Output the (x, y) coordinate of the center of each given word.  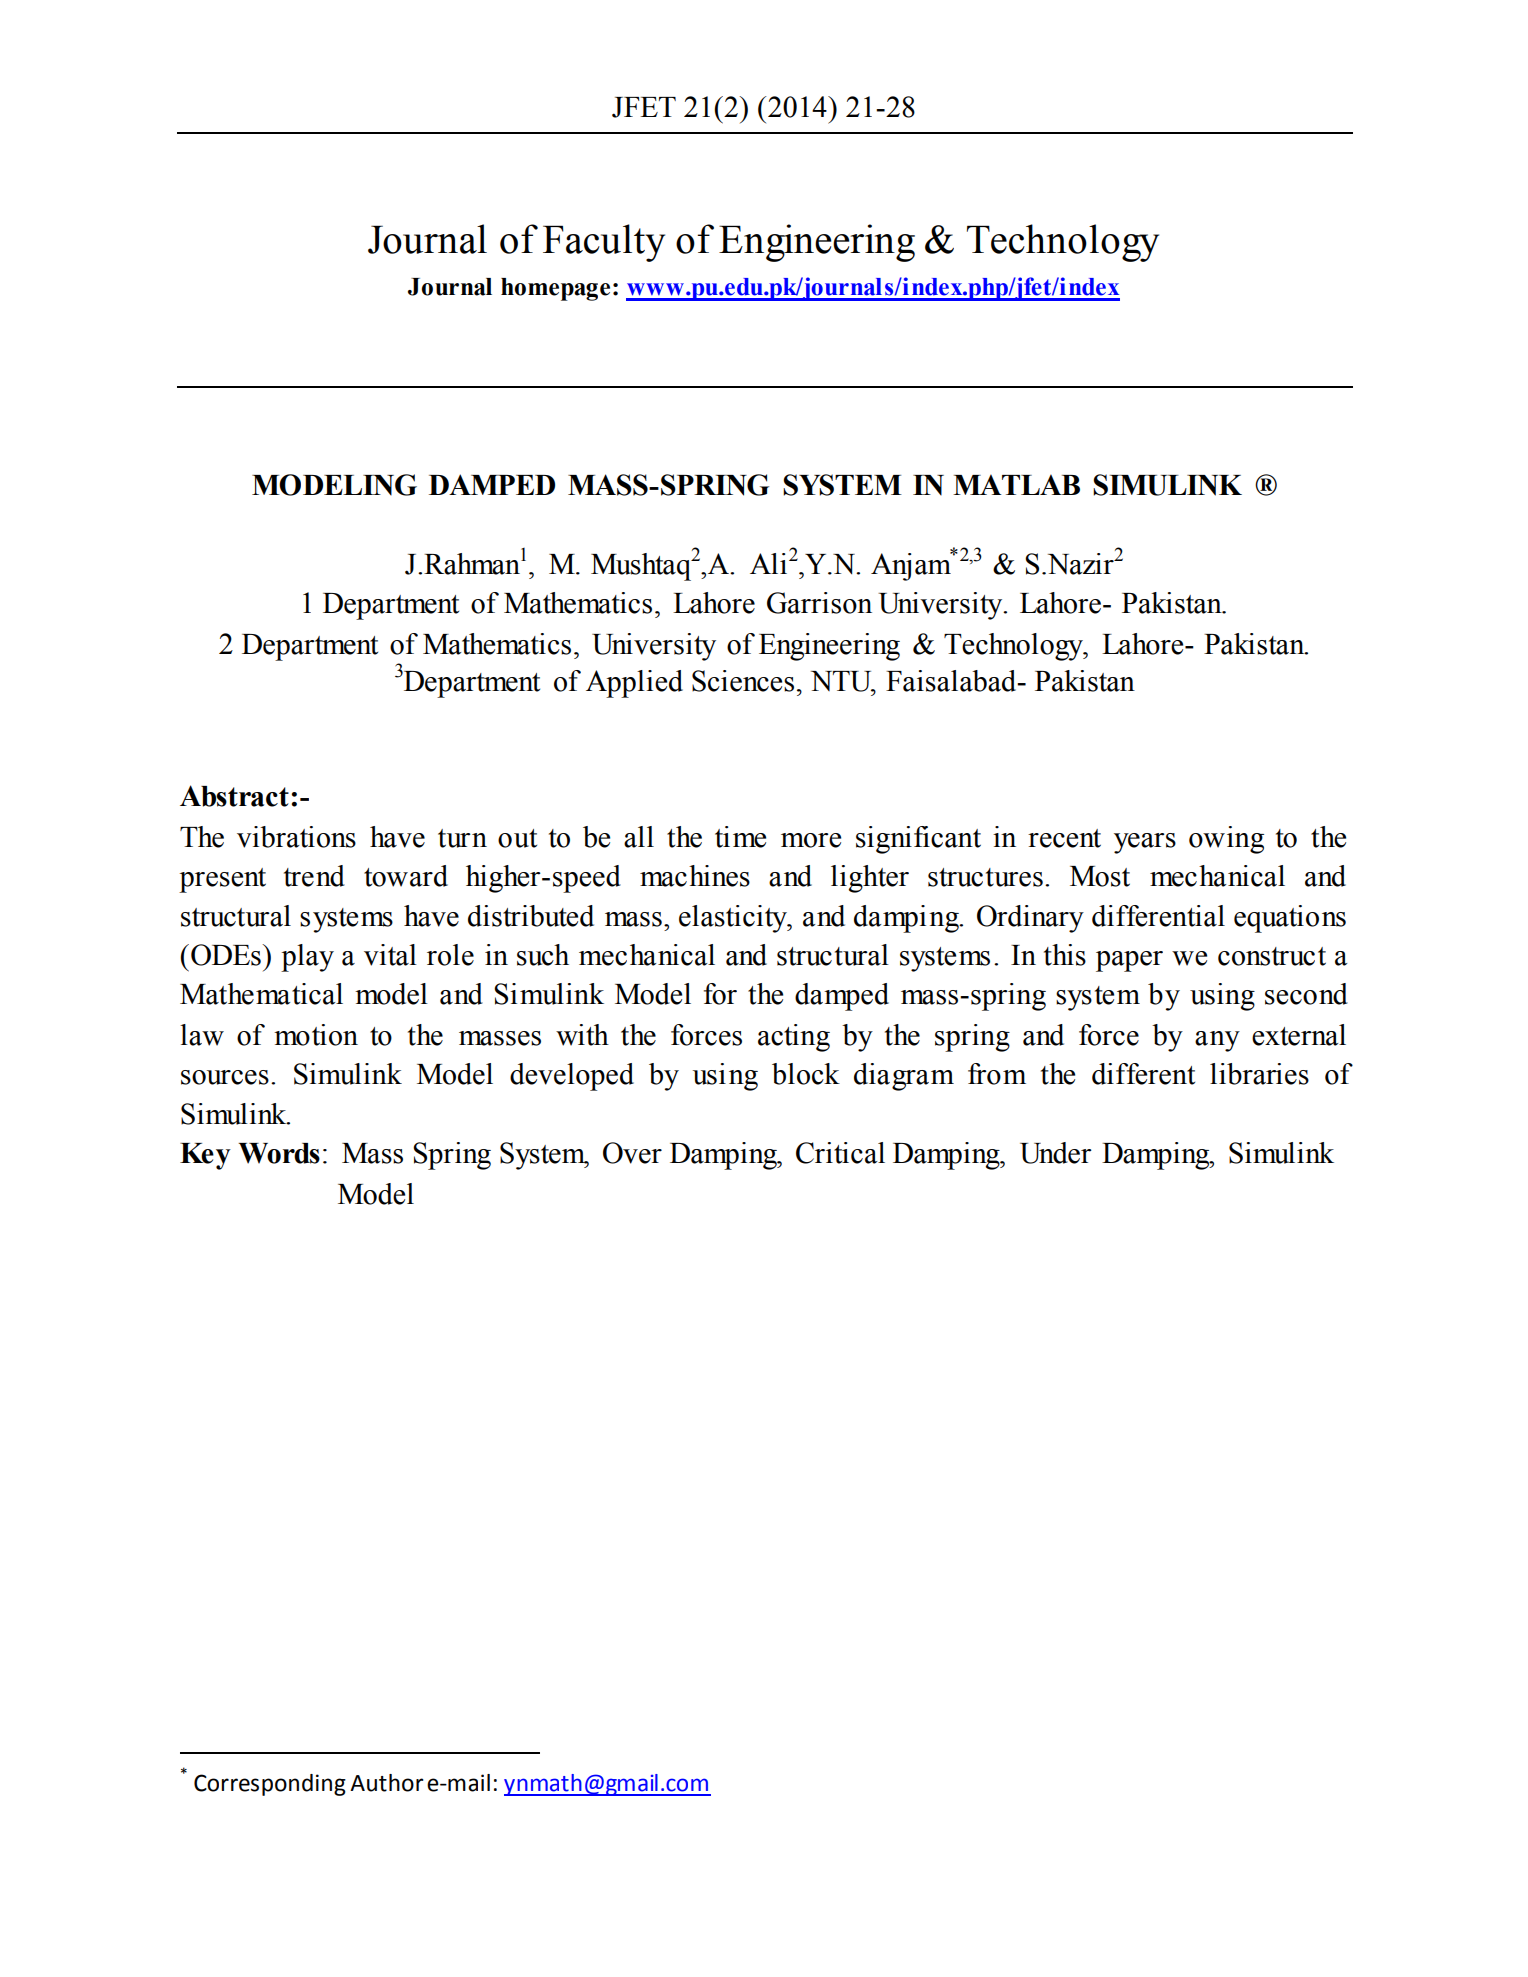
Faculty (604, 243)
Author (387, 1783)
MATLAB (1016, 484)
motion (316, 1035)
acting (794, 1038)
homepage (555, 289)
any (1217, 1041)
